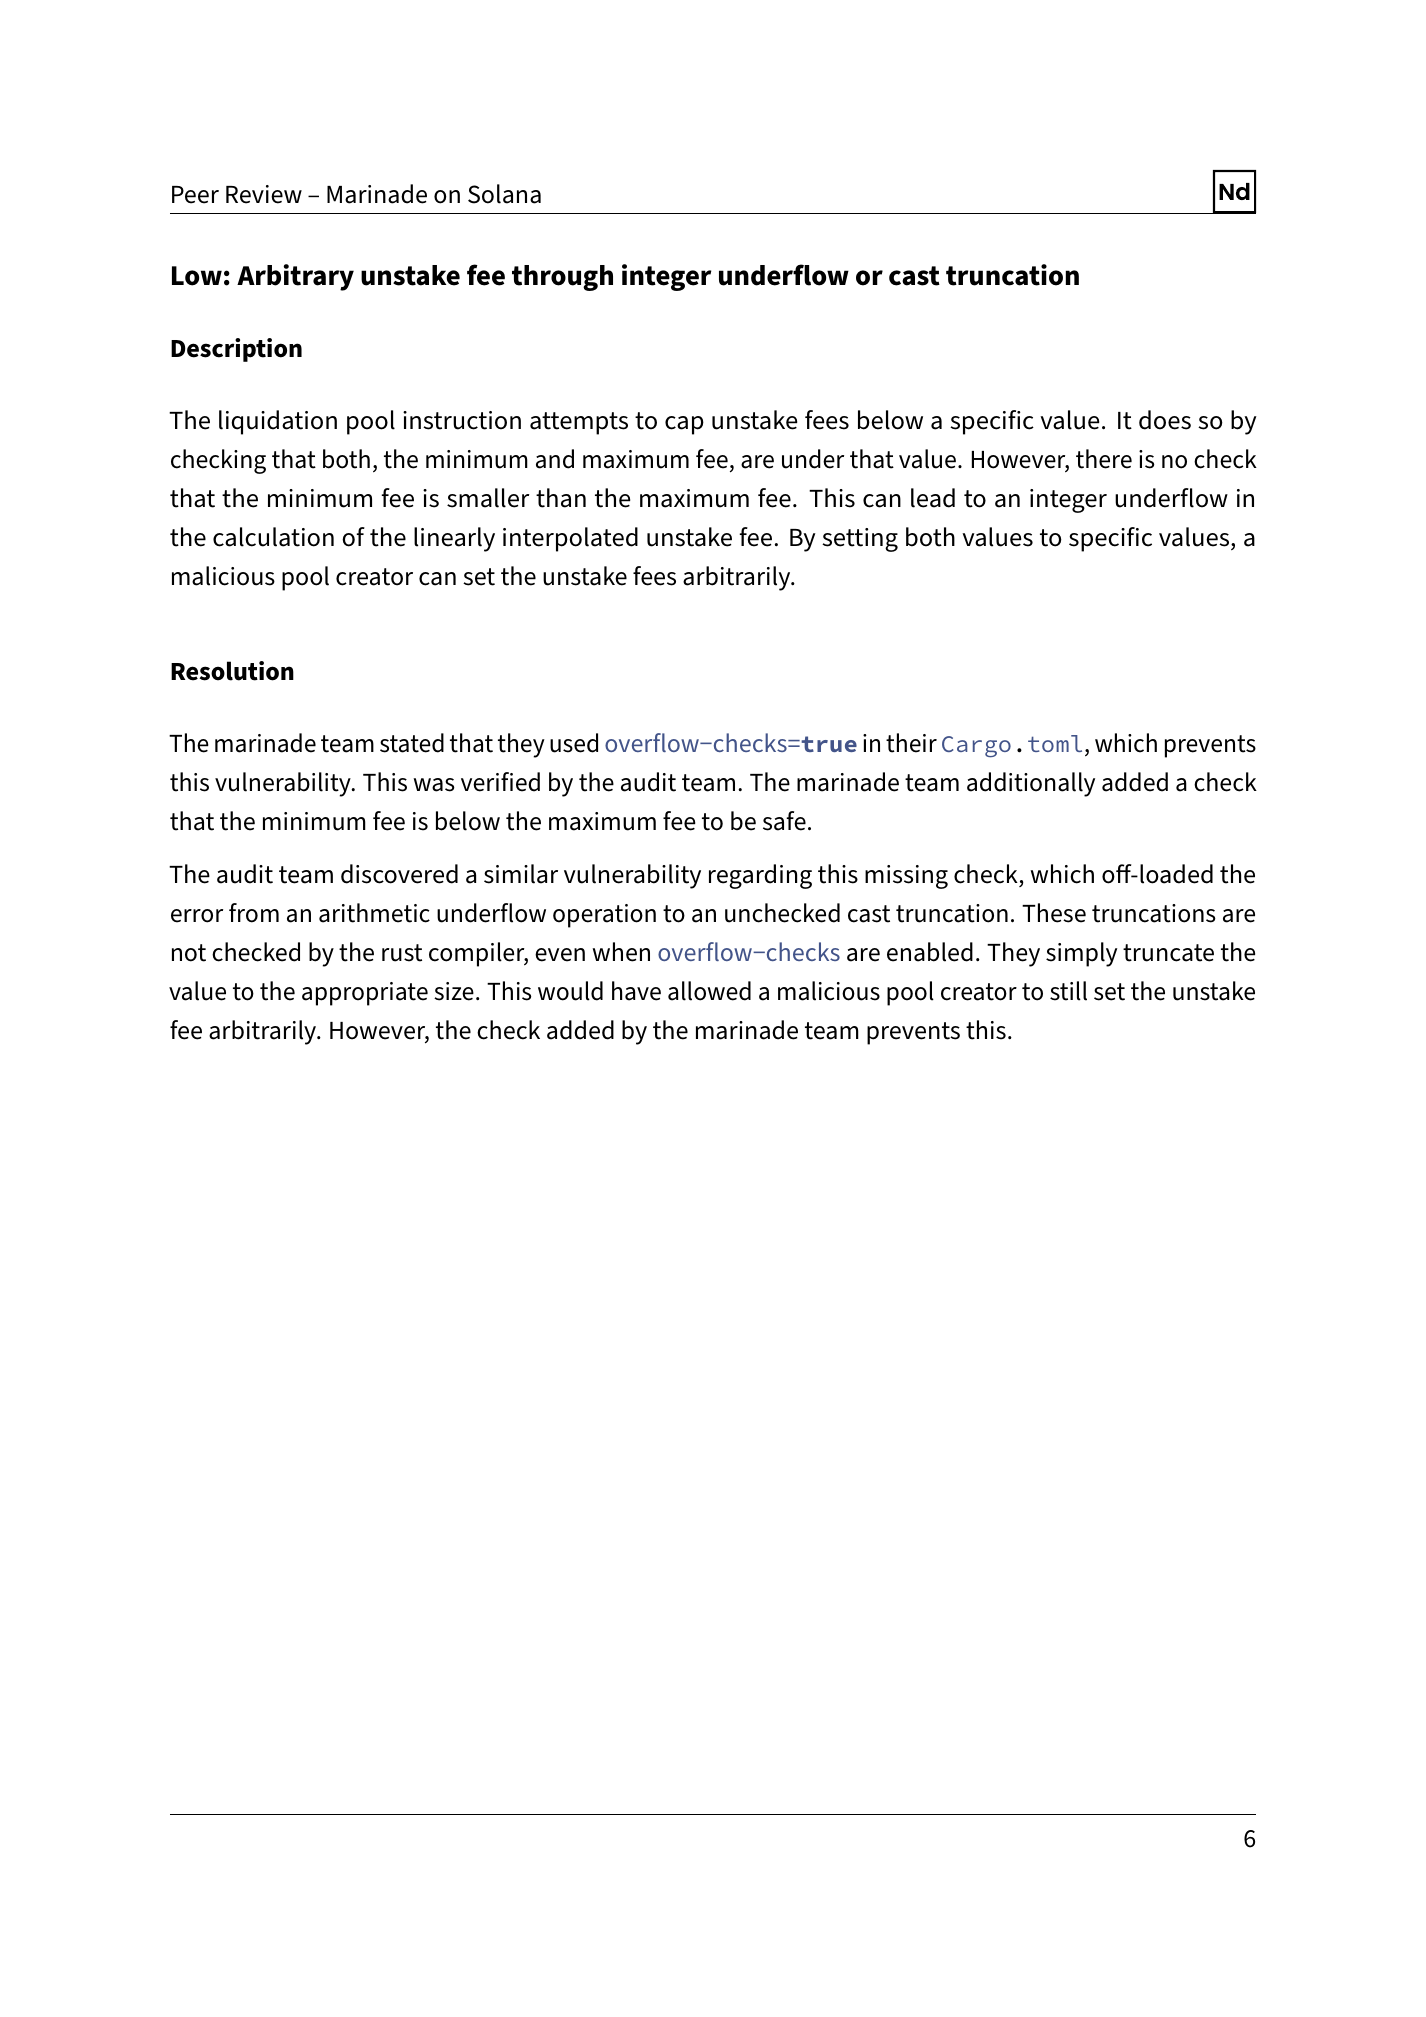 Image resolution: width=1426 pixels, height=2017 pixels. What do you see at coordinates (264, 194) in the screenshot?
I see `Review` at bounding box center [264, 194].
